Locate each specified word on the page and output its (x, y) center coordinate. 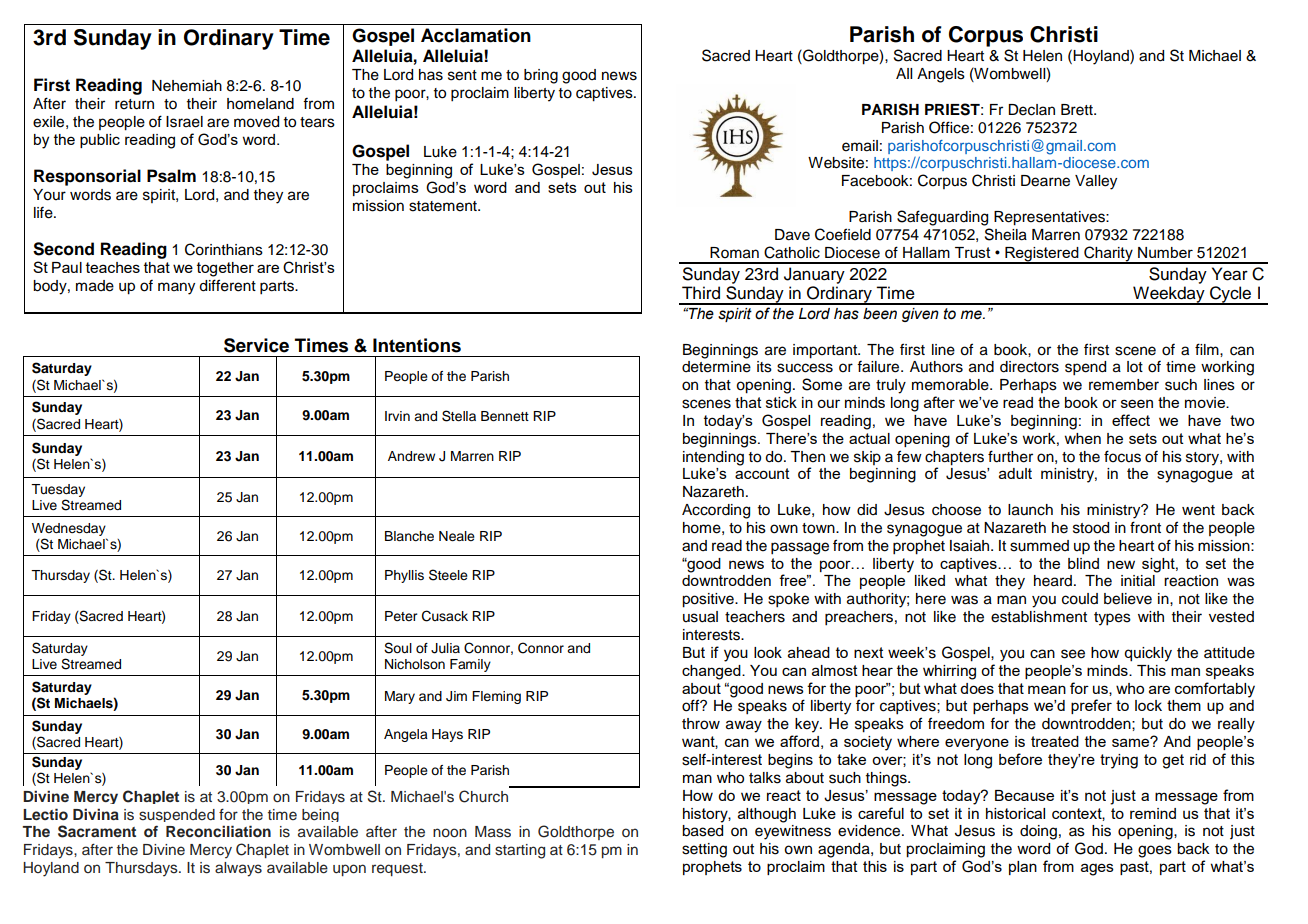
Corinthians (224, 249)
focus (1122, 456)
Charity (1108, 255)
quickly (1148, 654)
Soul (398, 648)
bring (541, 76)
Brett (1078, 110)
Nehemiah (187, 86)
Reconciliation (218, 831)
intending (713, 458)
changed (712, 672)
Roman (734, 253)
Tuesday (58, 490)
